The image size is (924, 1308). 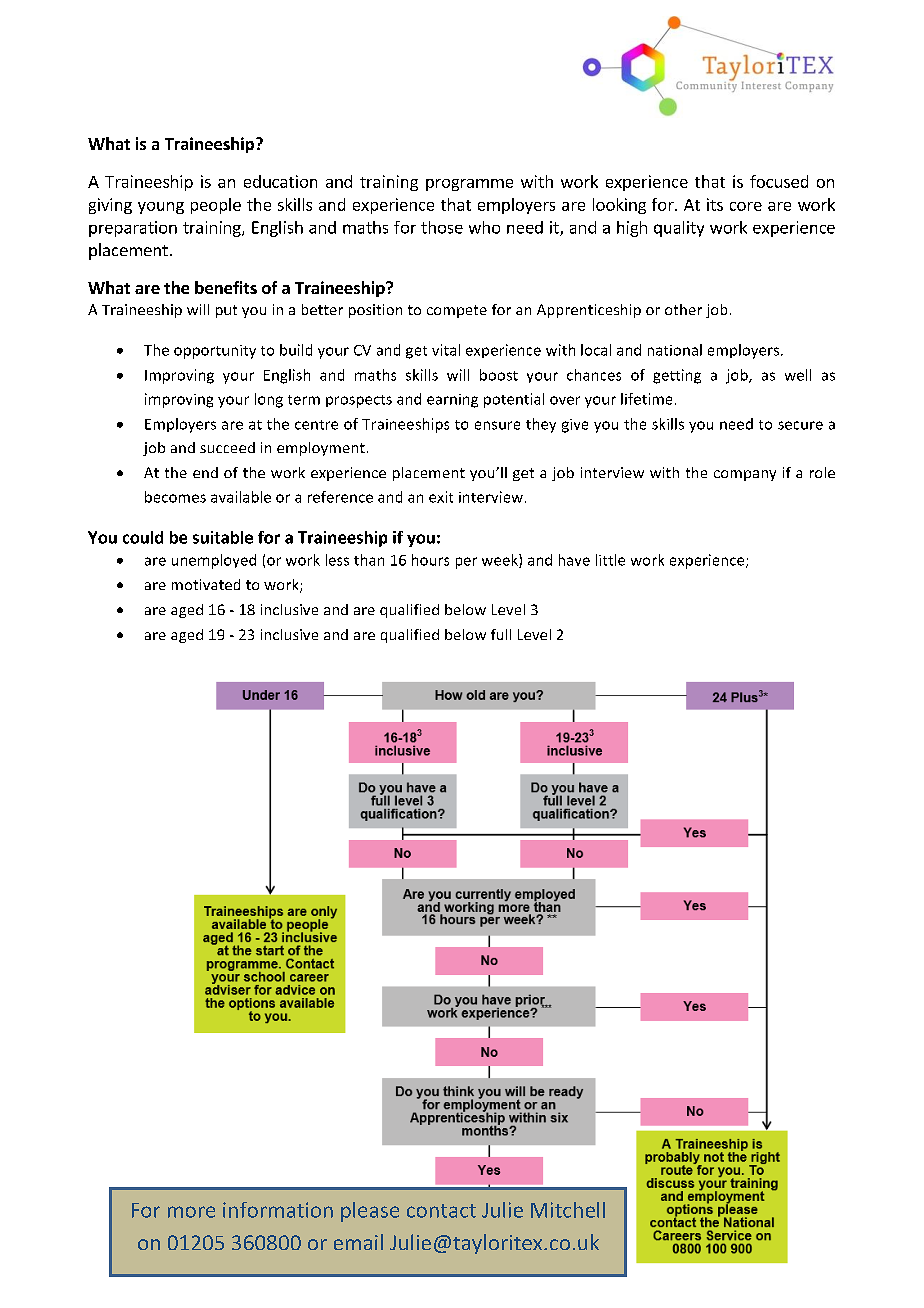 What do you see at coordinates (568, 1210) in the screenshot?
I see `Mitchell` at bounding box center [568, 1210].
